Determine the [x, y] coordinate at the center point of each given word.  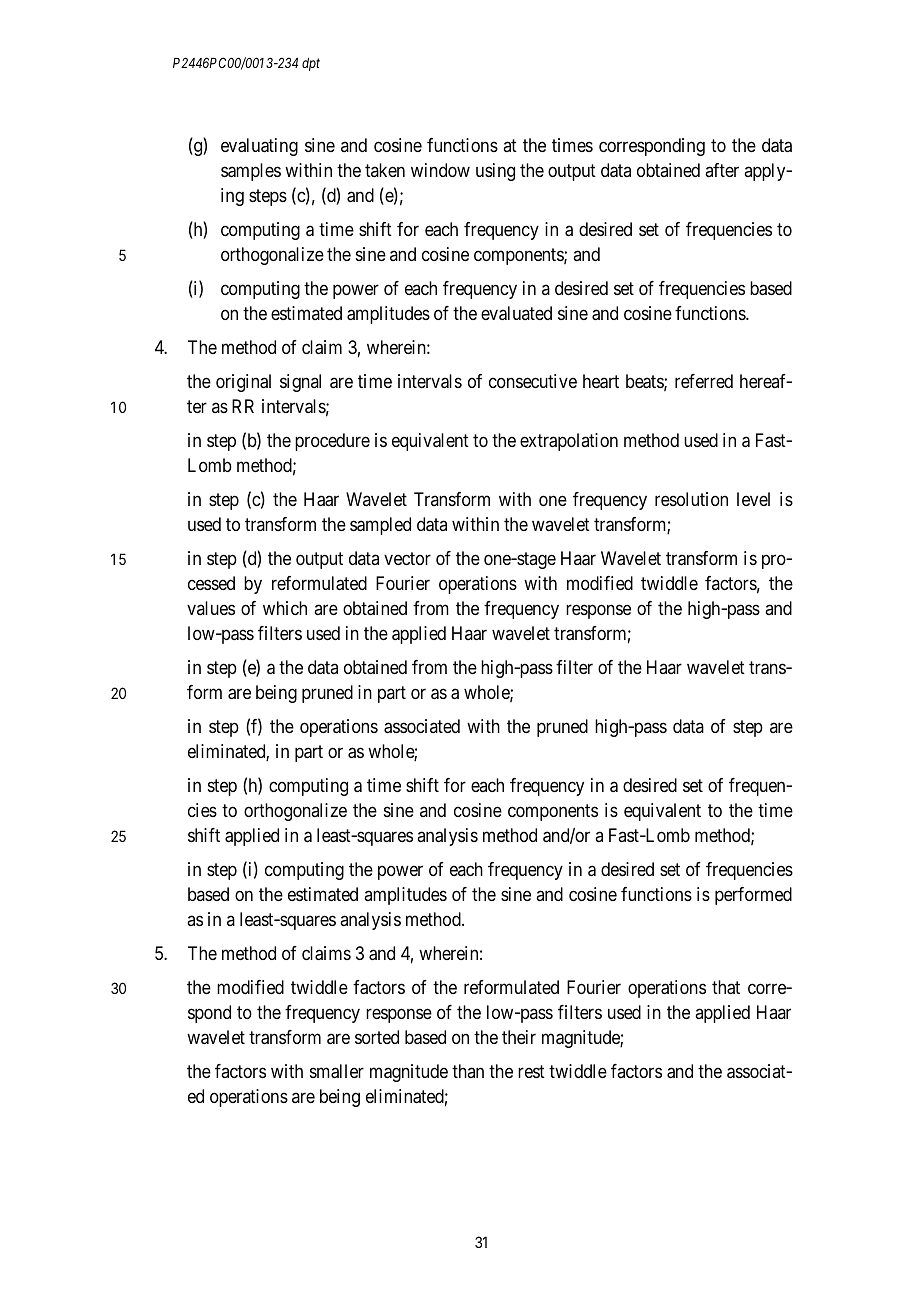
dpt [311, 64]
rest [531, 1071]
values [211, 608]
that [726, 987]
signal [300, 383]
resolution [691, 499]
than [468, 1071]
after [722, 170]
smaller [337, 1071]
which [285, 608]
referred [704, 381]
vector [407, 558]
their [519, 1037]
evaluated [516, 313]
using [495, 172]
